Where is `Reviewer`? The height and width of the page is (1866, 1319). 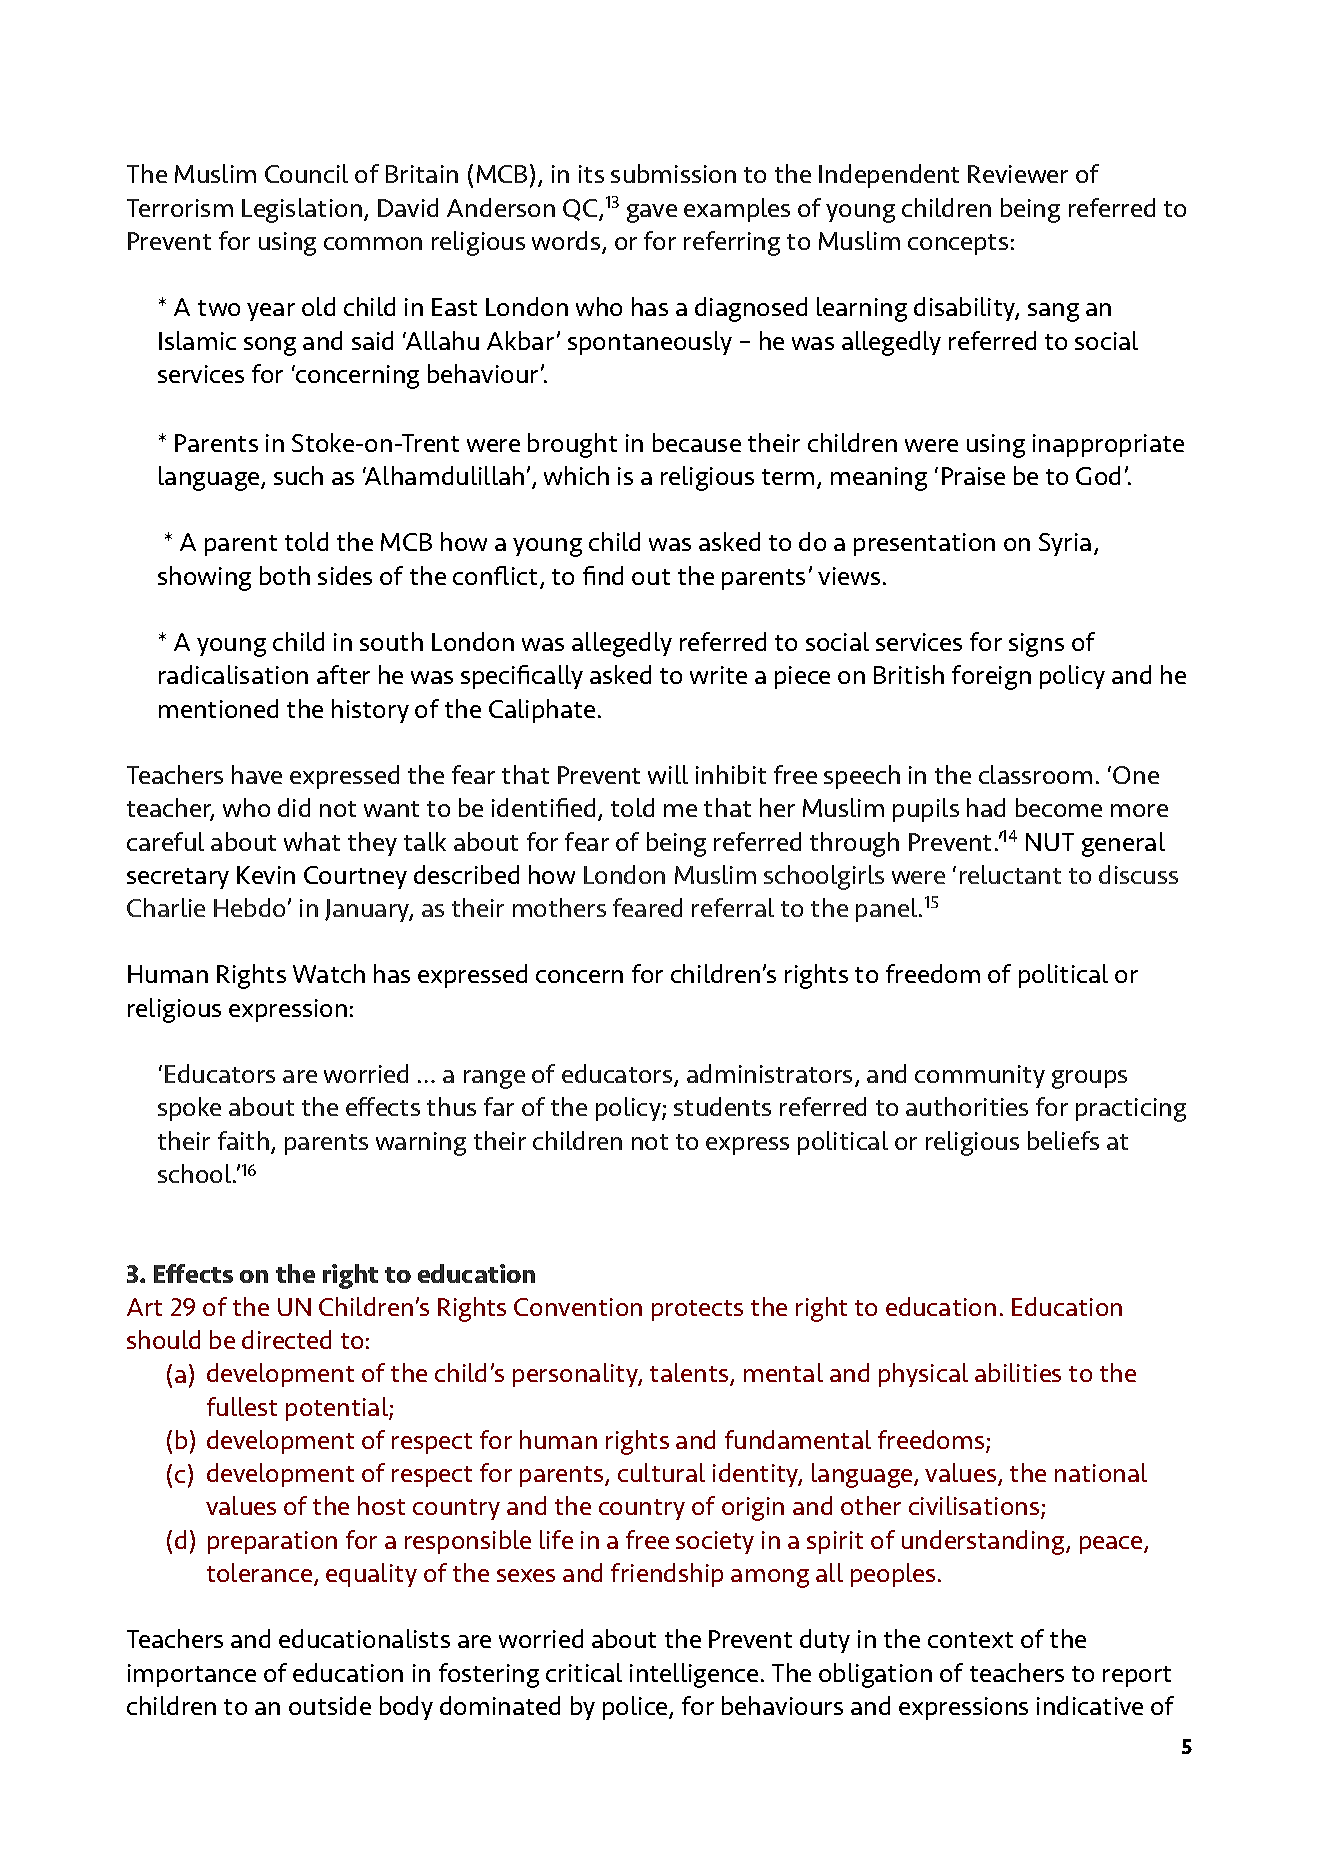 Reviewer is located at coordinates (1018, 174).
